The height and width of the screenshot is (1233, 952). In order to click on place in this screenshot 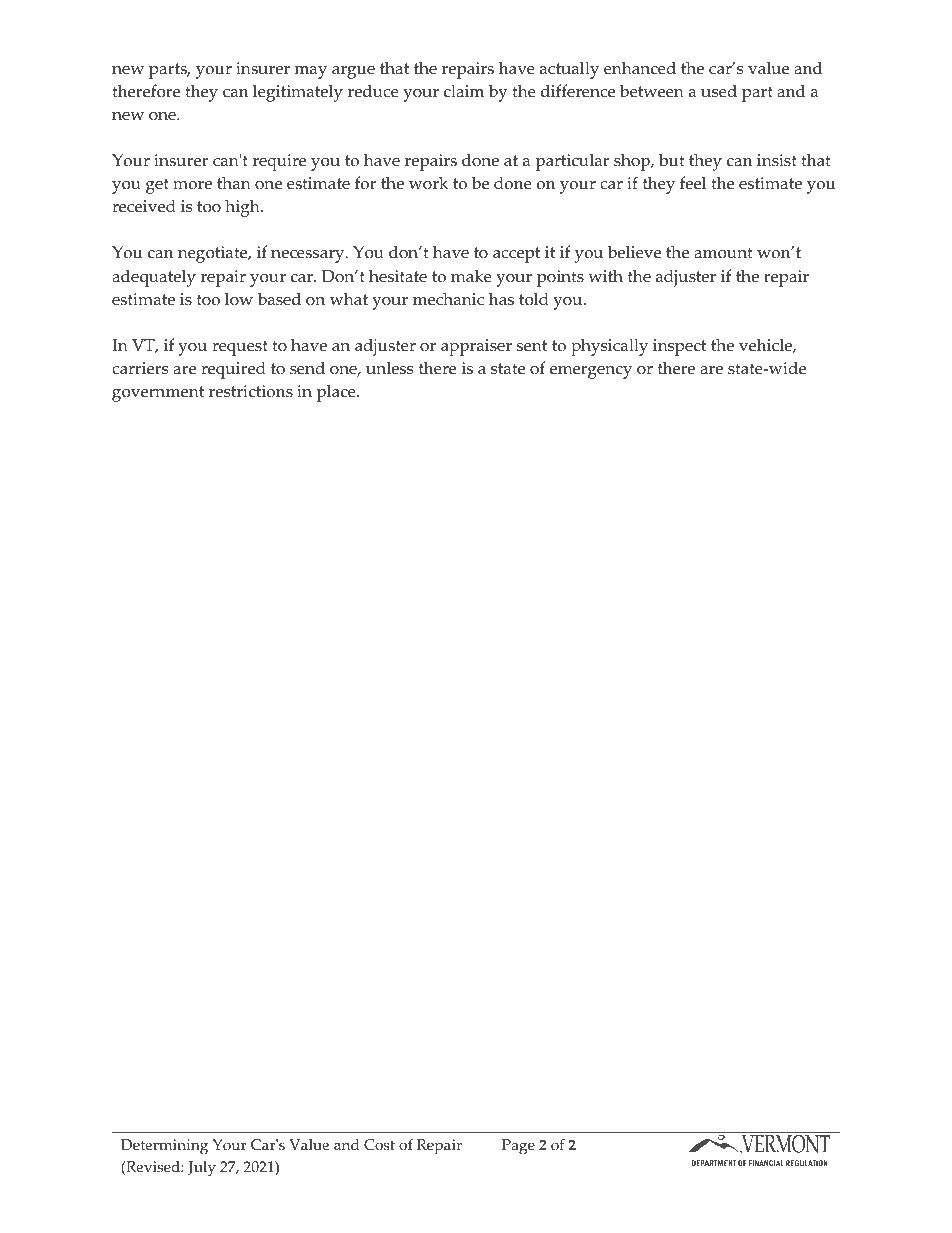, I will do `click(337, 393)`.
